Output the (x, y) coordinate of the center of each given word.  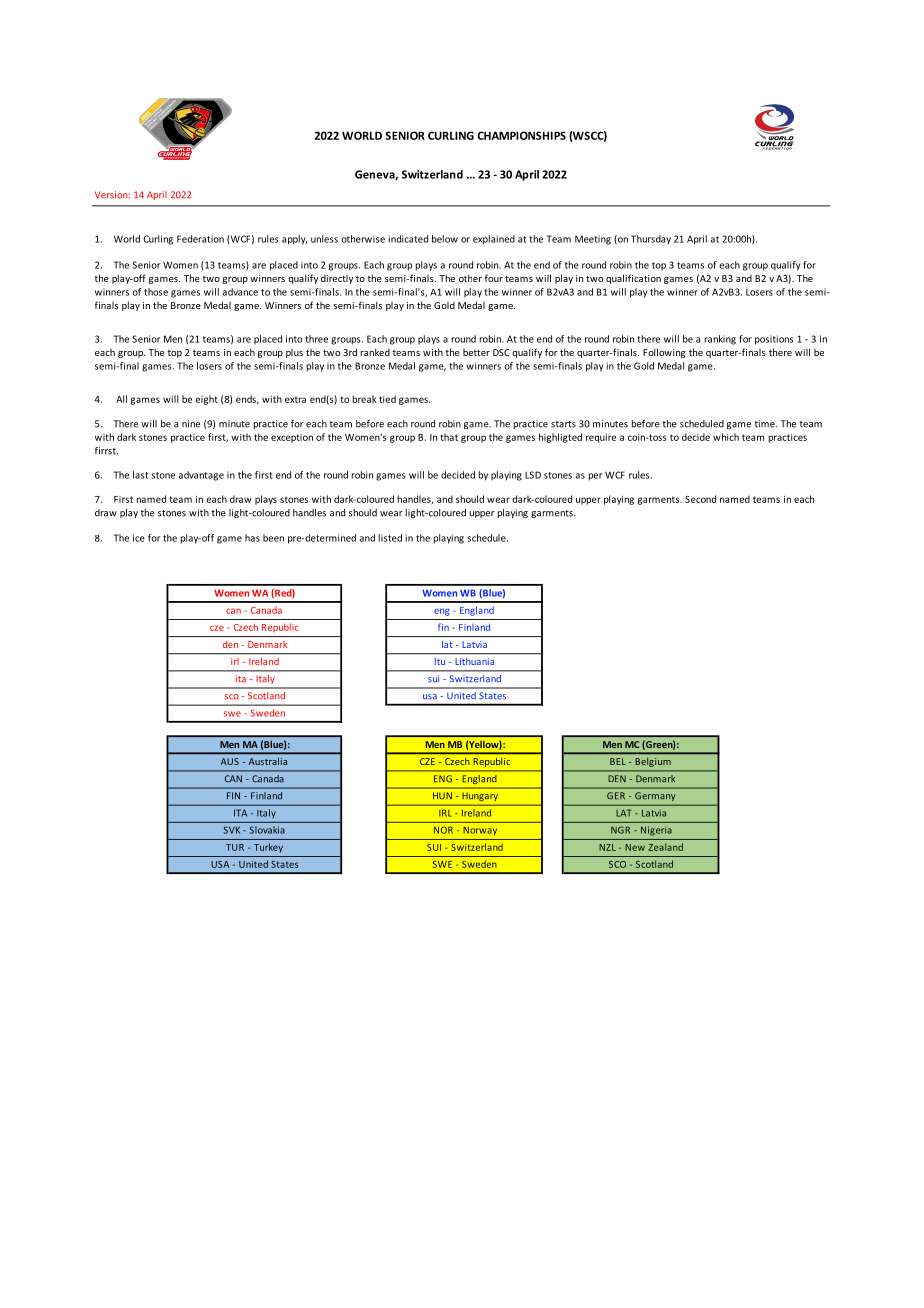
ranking (720, 340)
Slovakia (267, 830)
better (476, 352)
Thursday (651, 240)
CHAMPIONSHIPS (521, 135)
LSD (533, 475)
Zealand (665, 847)
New (635, 847)
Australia (268, 761)
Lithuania (475, 661)
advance (240, 292)
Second (700, 499)
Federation (200, 239)
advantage (201, 476)
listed (390, 538)
